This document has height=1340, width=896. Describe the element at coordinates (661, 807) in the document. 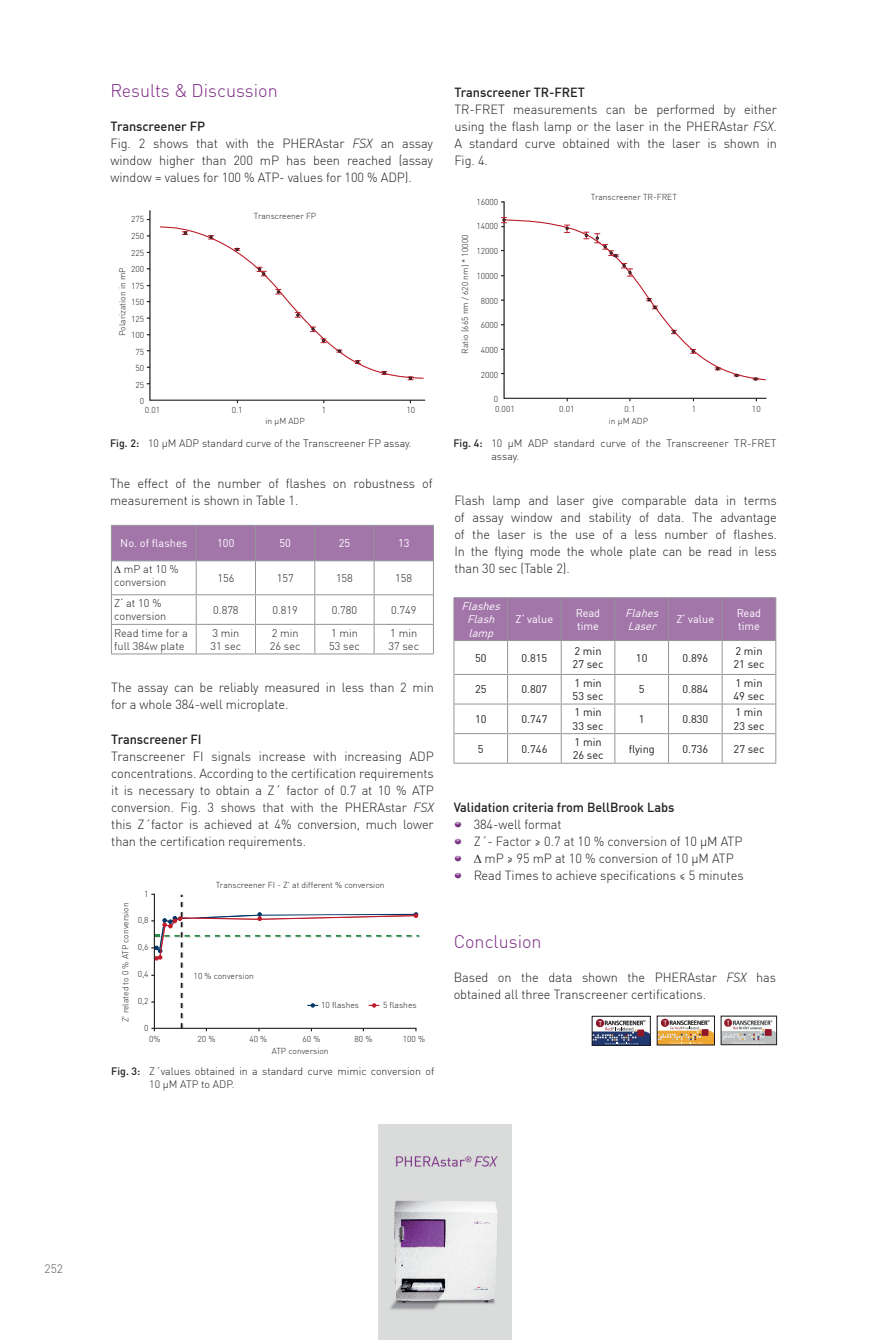

I see `Labs` at that location.
